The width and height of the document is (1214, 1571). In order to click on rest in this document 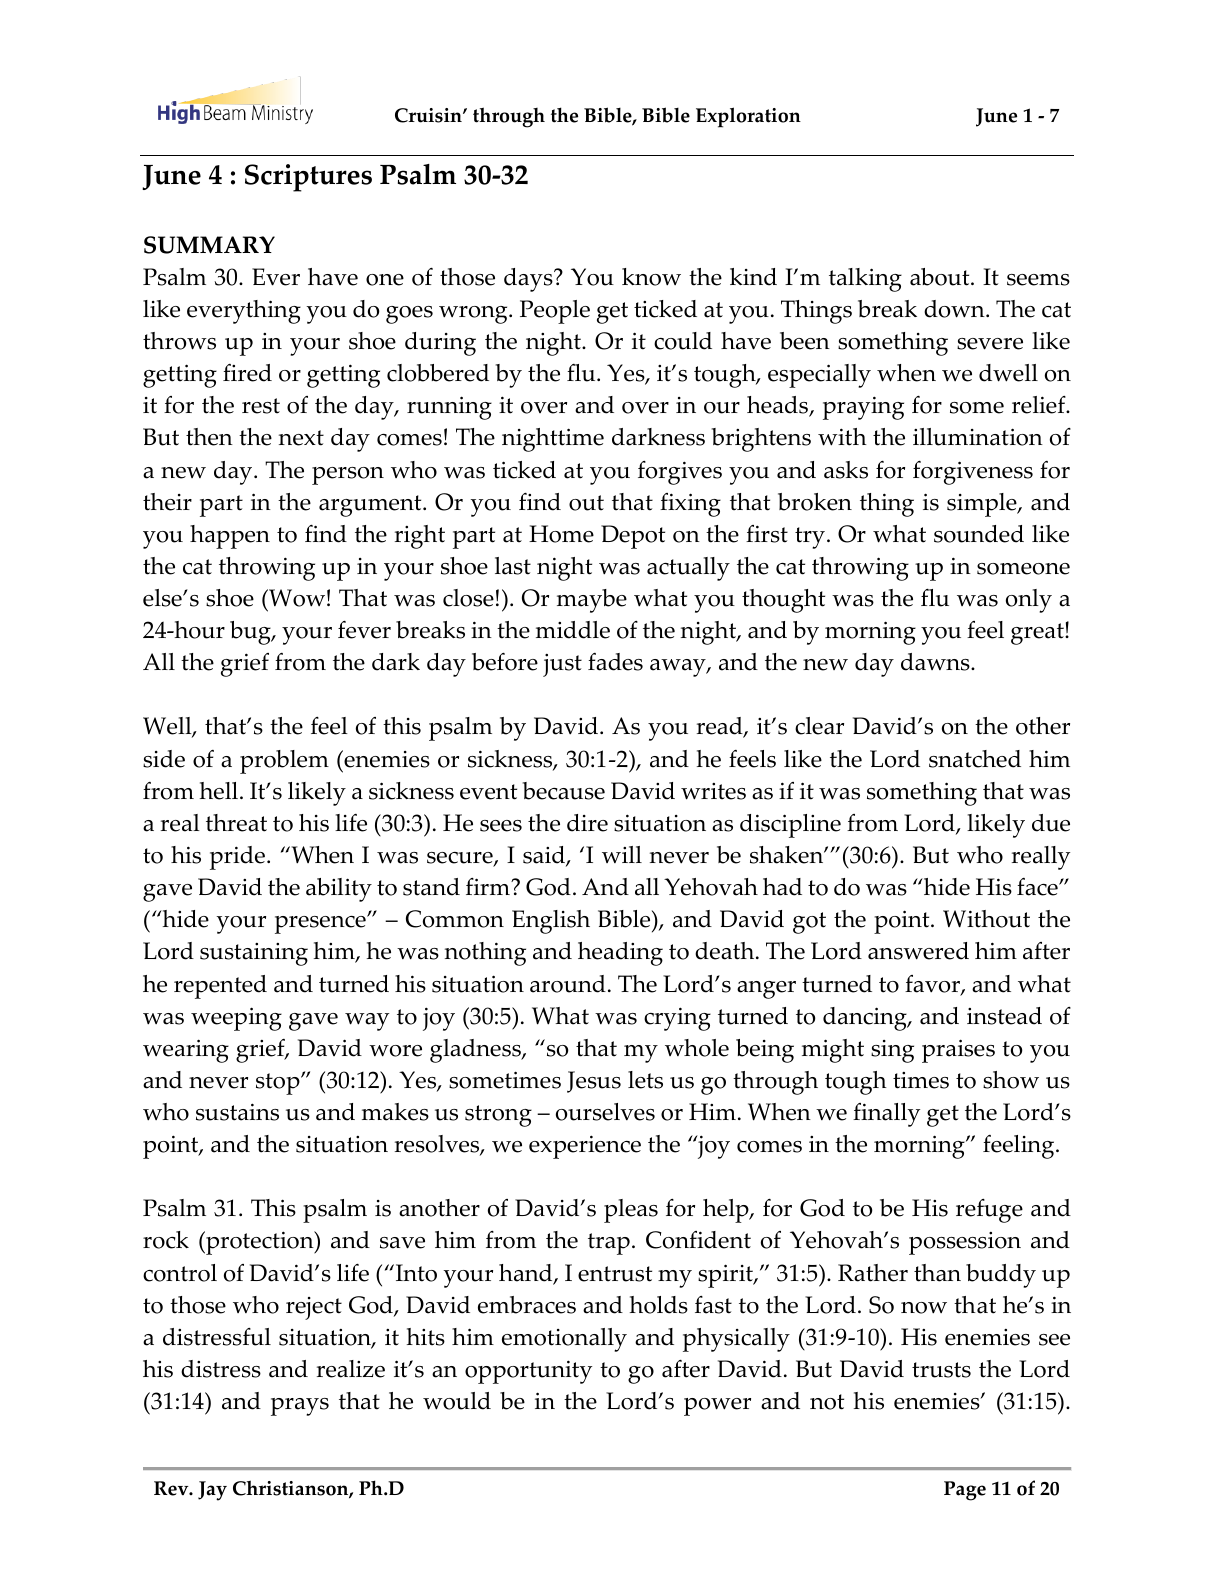, I will do `click(261, 406)`.
